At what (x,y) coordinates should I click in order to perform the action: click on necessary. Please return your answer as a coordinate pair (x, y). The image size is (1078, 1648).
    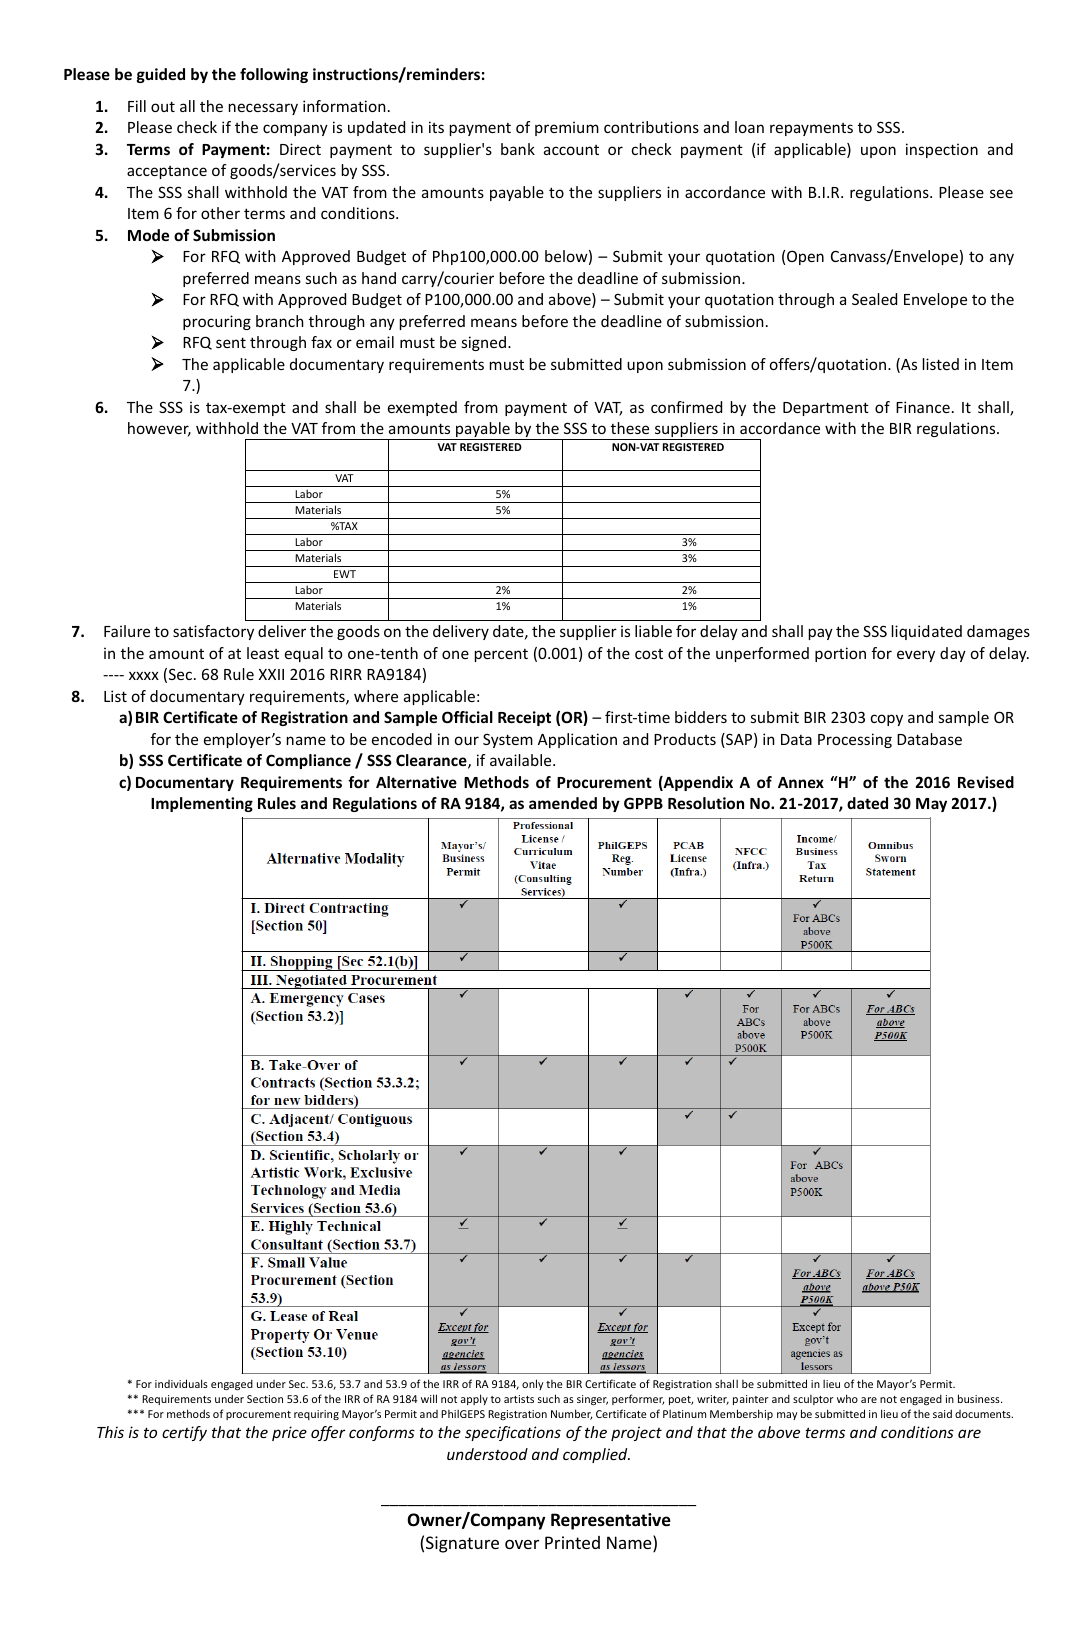
    Looking at the image, I should click on (263, 109).
